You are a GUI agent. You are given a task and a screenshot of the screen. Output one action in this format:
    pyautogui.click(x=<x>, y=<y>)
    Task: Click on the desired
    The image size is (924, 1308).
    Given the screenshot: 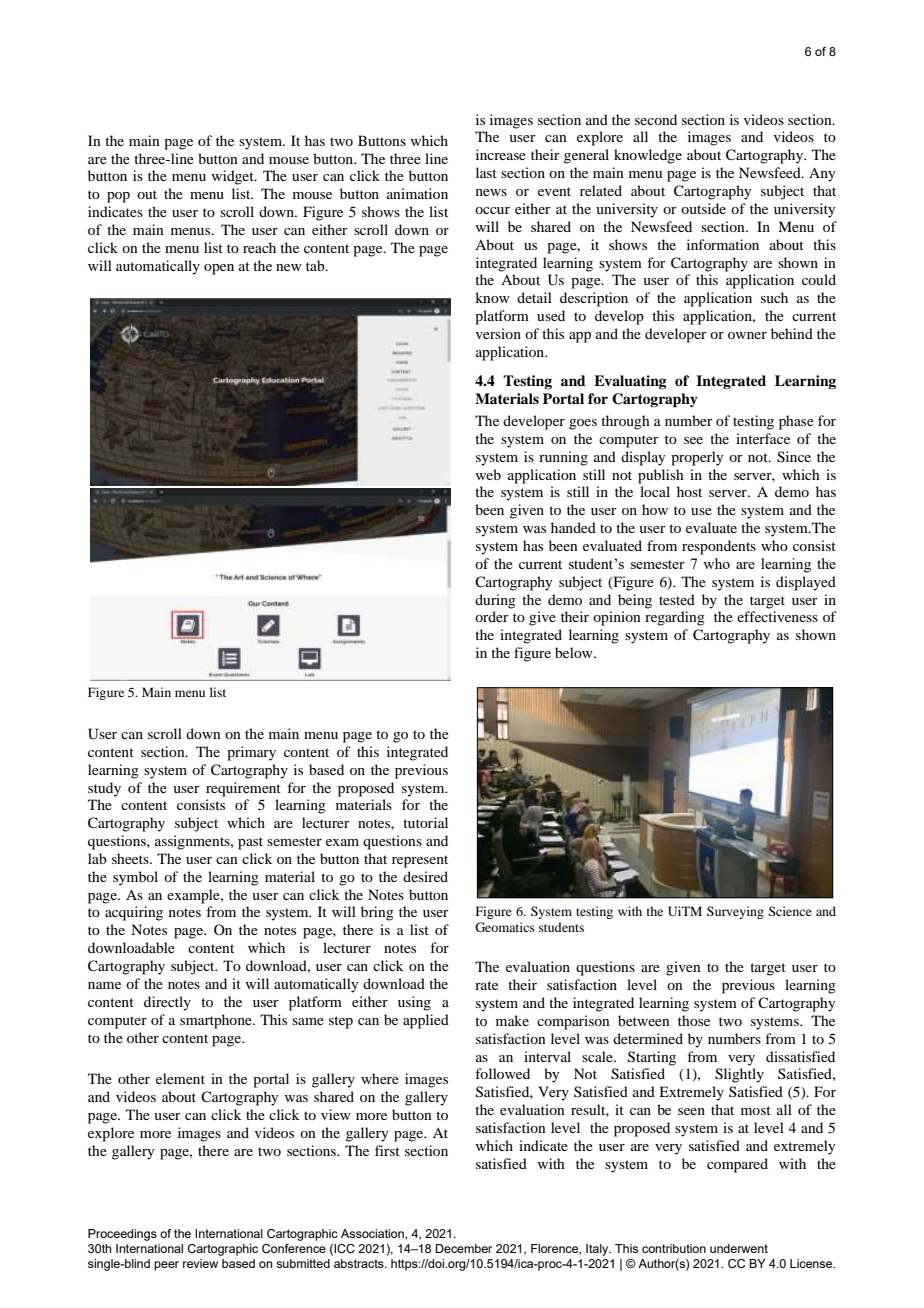 What is the action you would take?
    pyautogui.click(x=425, y=876)
